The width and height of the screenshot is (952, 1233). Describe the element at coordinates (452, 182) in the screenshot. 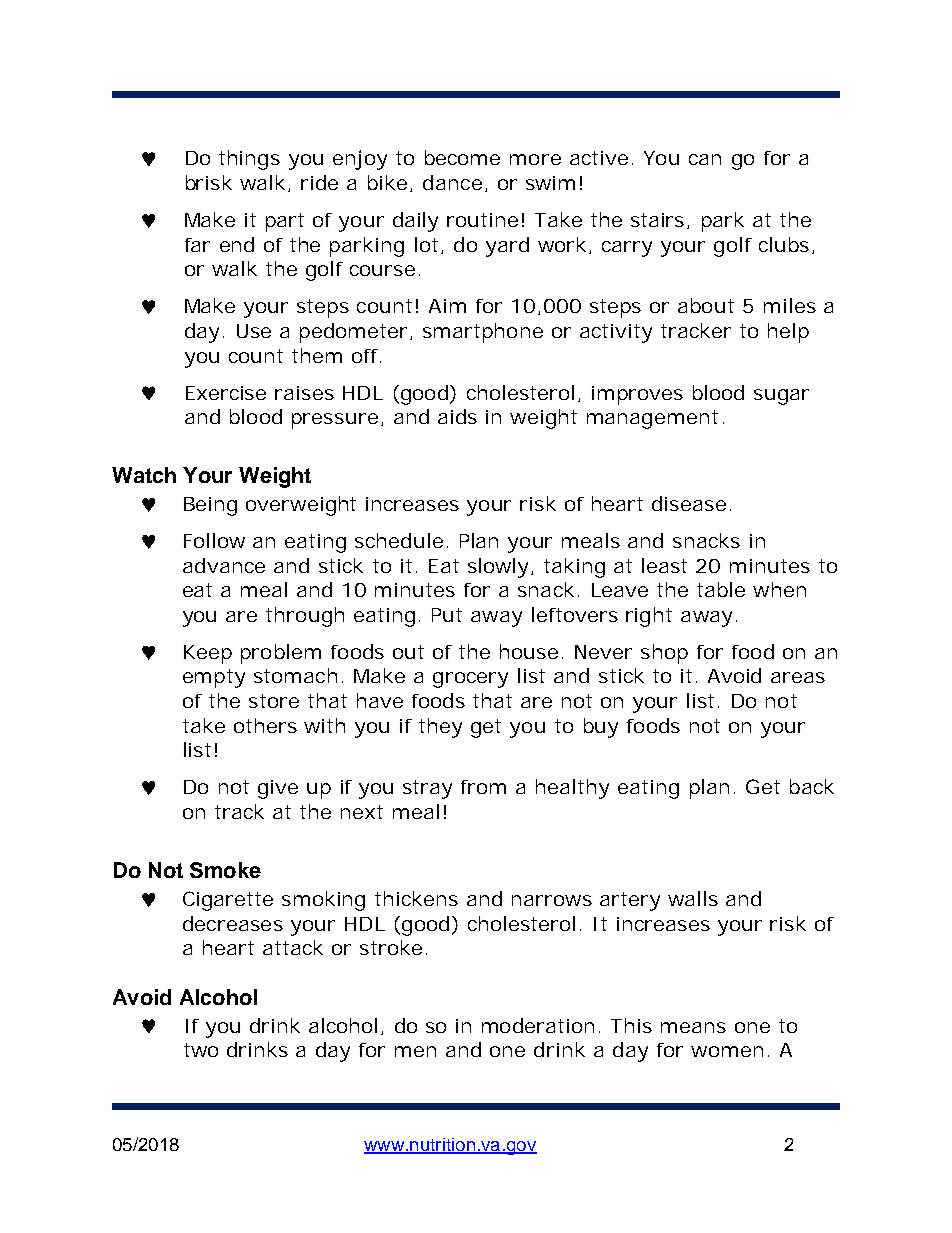

I see `dance` at that location.
